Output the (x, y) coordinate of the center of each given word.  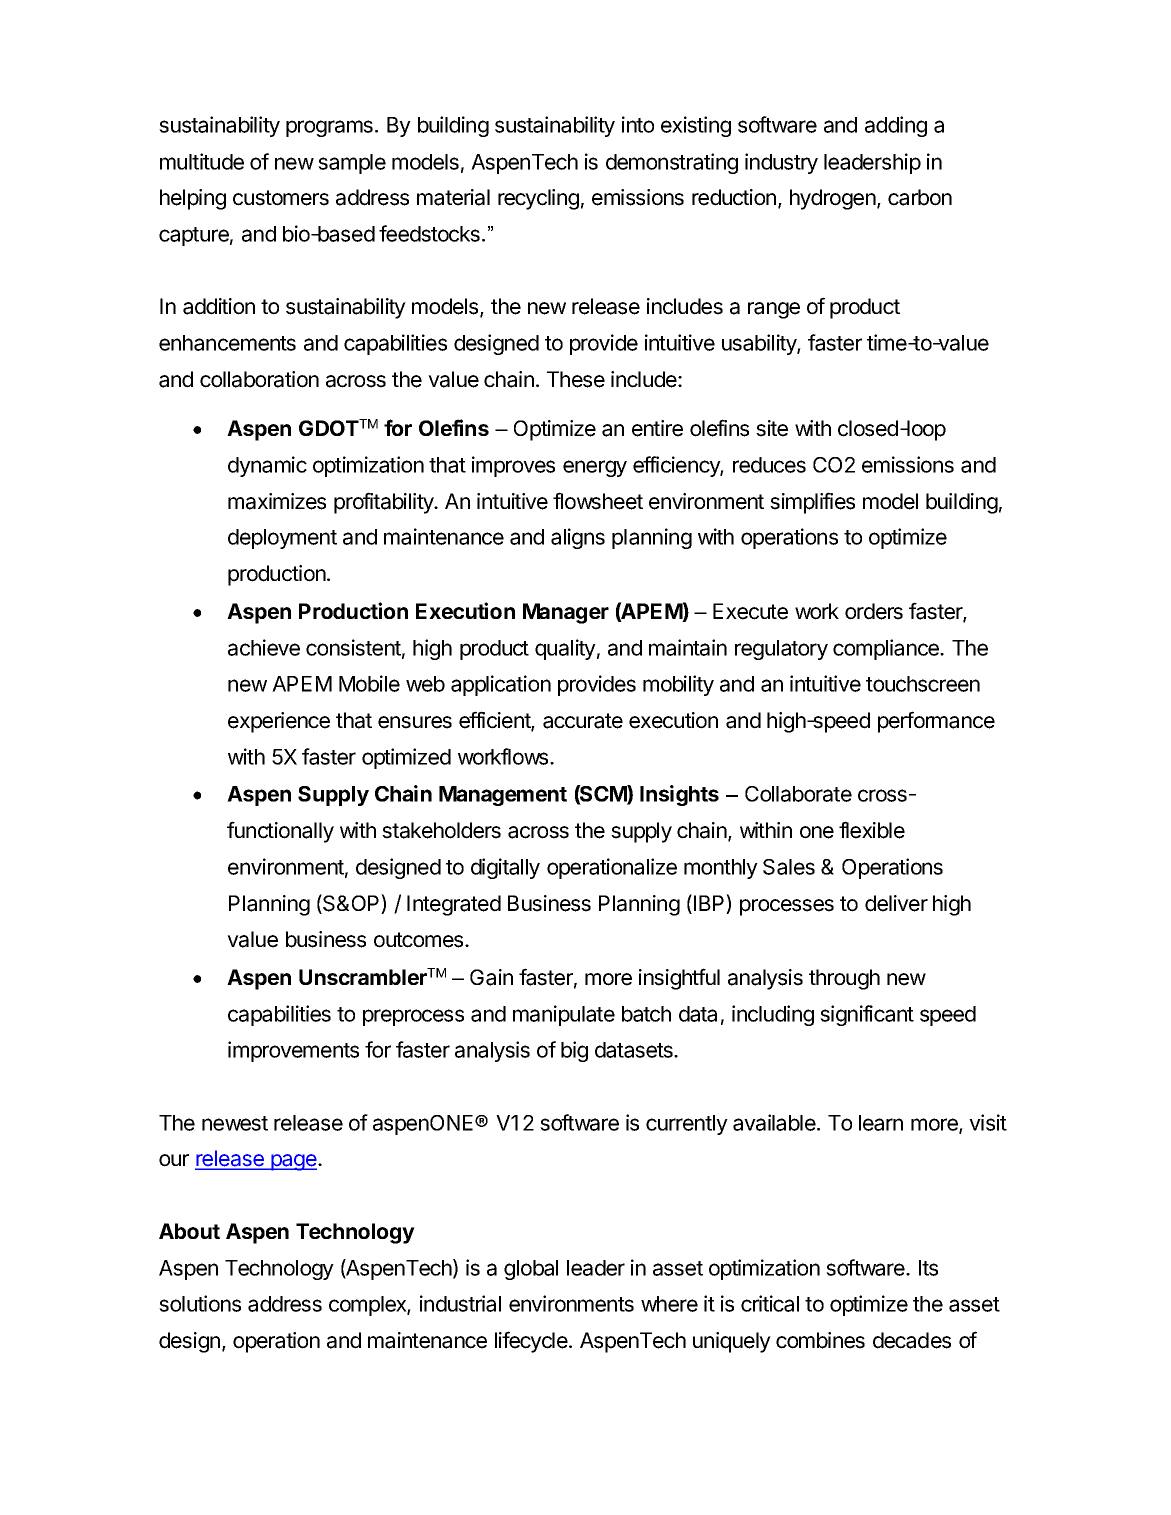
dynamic (267, 466)
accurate (583, 721)
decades (912, 1340)
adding (896, 126)
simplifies (812, 503)
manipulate (564, 1015)
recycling (538, 199)
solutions (200, 1303)
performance (936, 722)
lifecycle (532, 1342)
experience (279, 722)
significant (867, 1015)
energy (595, 468)
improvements (293, 1051)
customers (281, 198)
